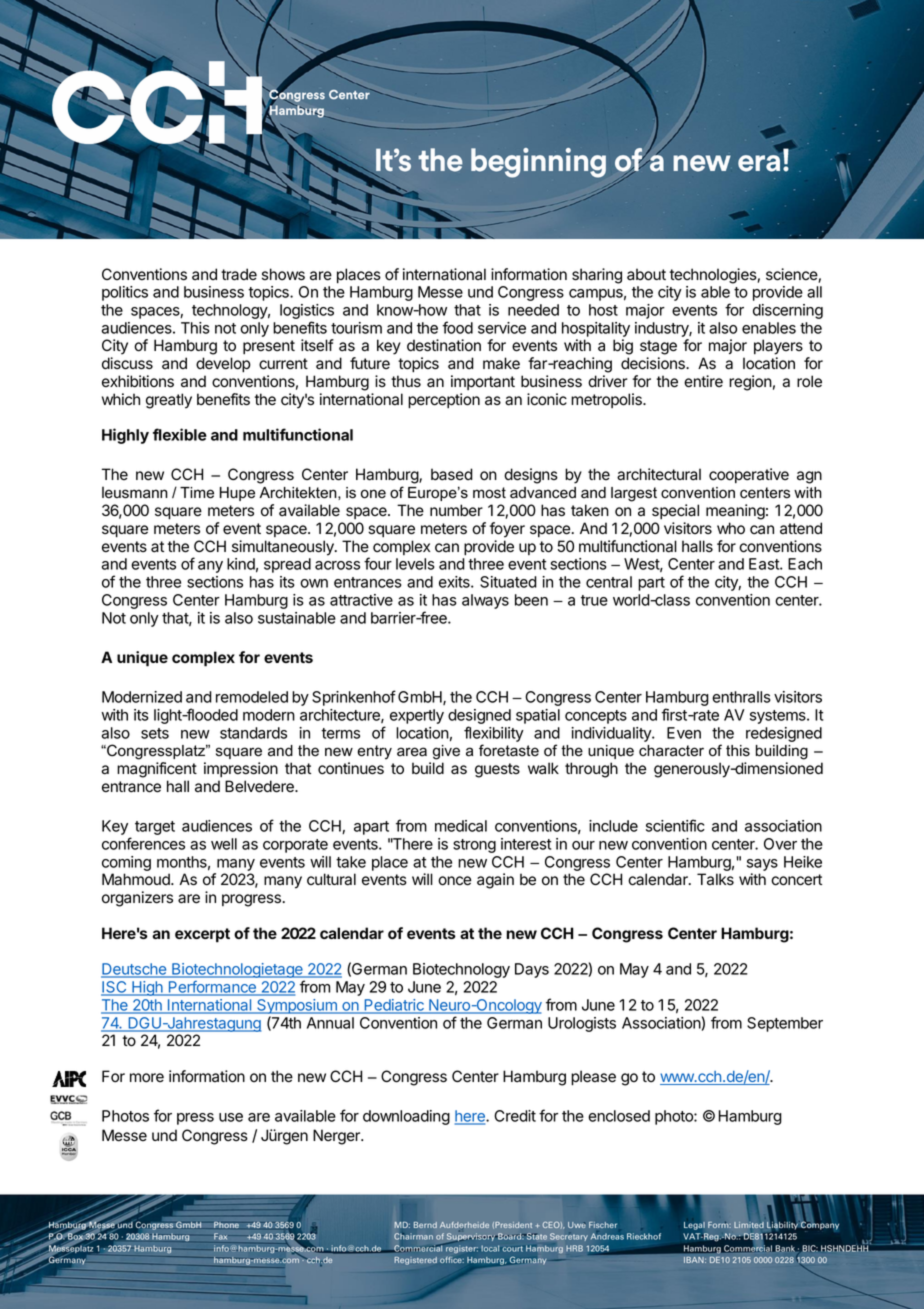 Image resolution: width=924 pixels, height=1309 pixels. Describe the element at coordinates (457, 327) in the screenshot. I see `food` at that location.
